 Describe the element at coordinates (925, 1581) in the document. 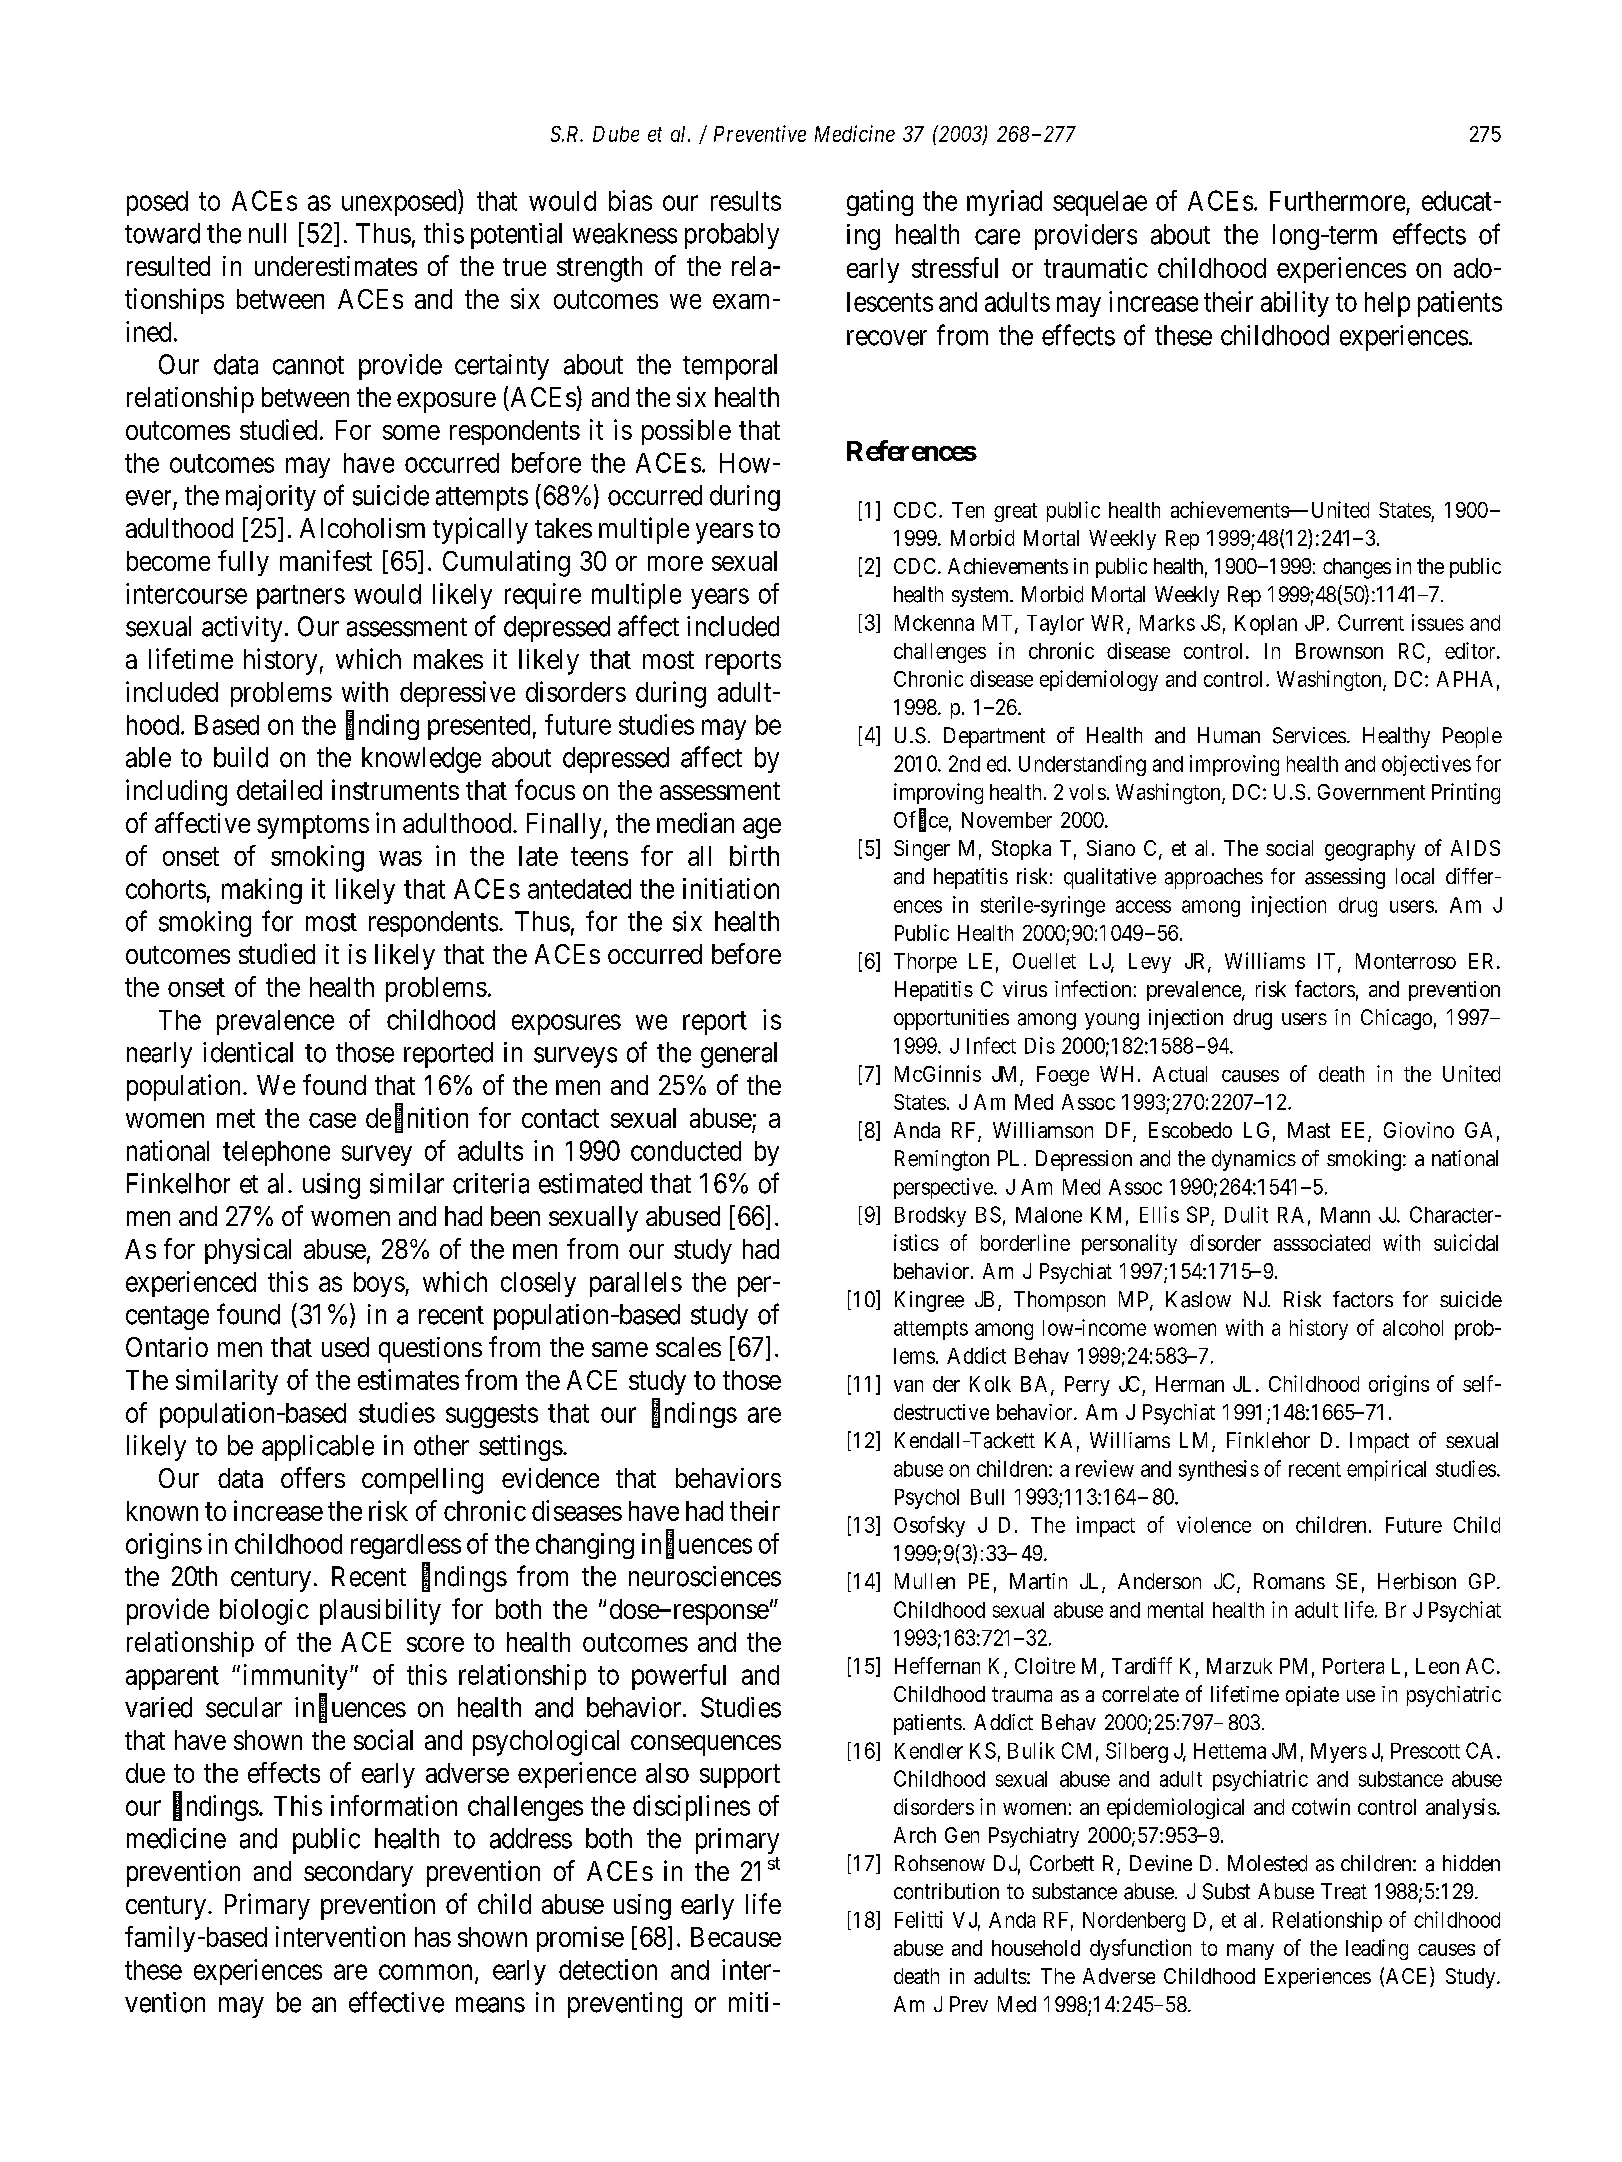

I see `Mullen` at that location.
